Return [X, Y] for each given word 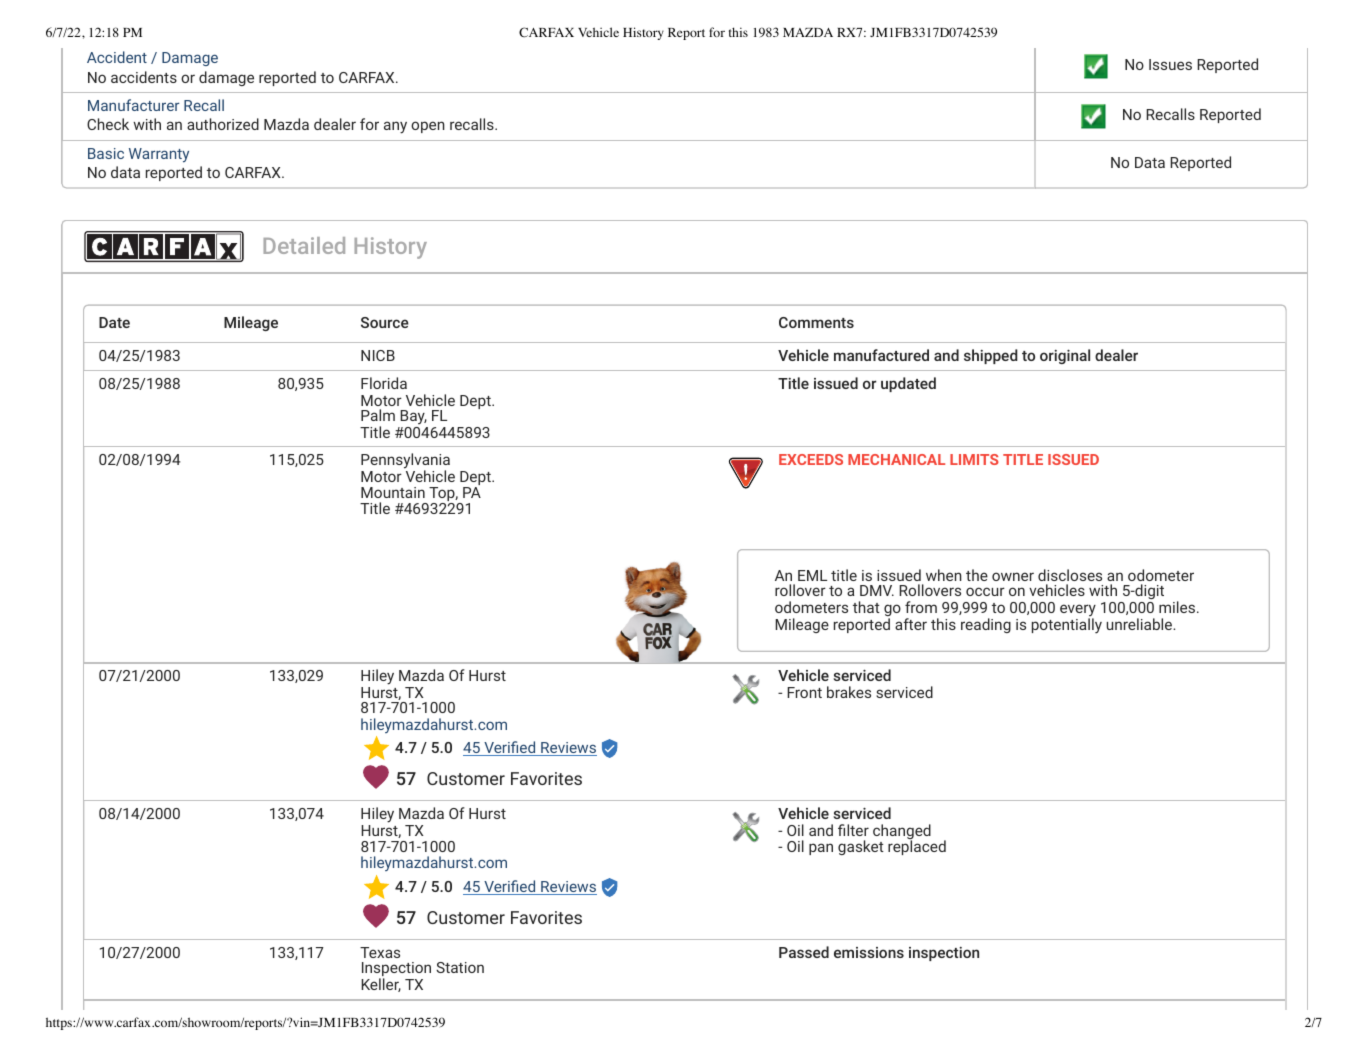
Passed [804, 952]
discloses [1070, 575]
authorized [223, 124]
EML [812, 575]
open [428, 127]
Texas [380, 952]
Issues [1170, 64]
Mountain [393, 492]
